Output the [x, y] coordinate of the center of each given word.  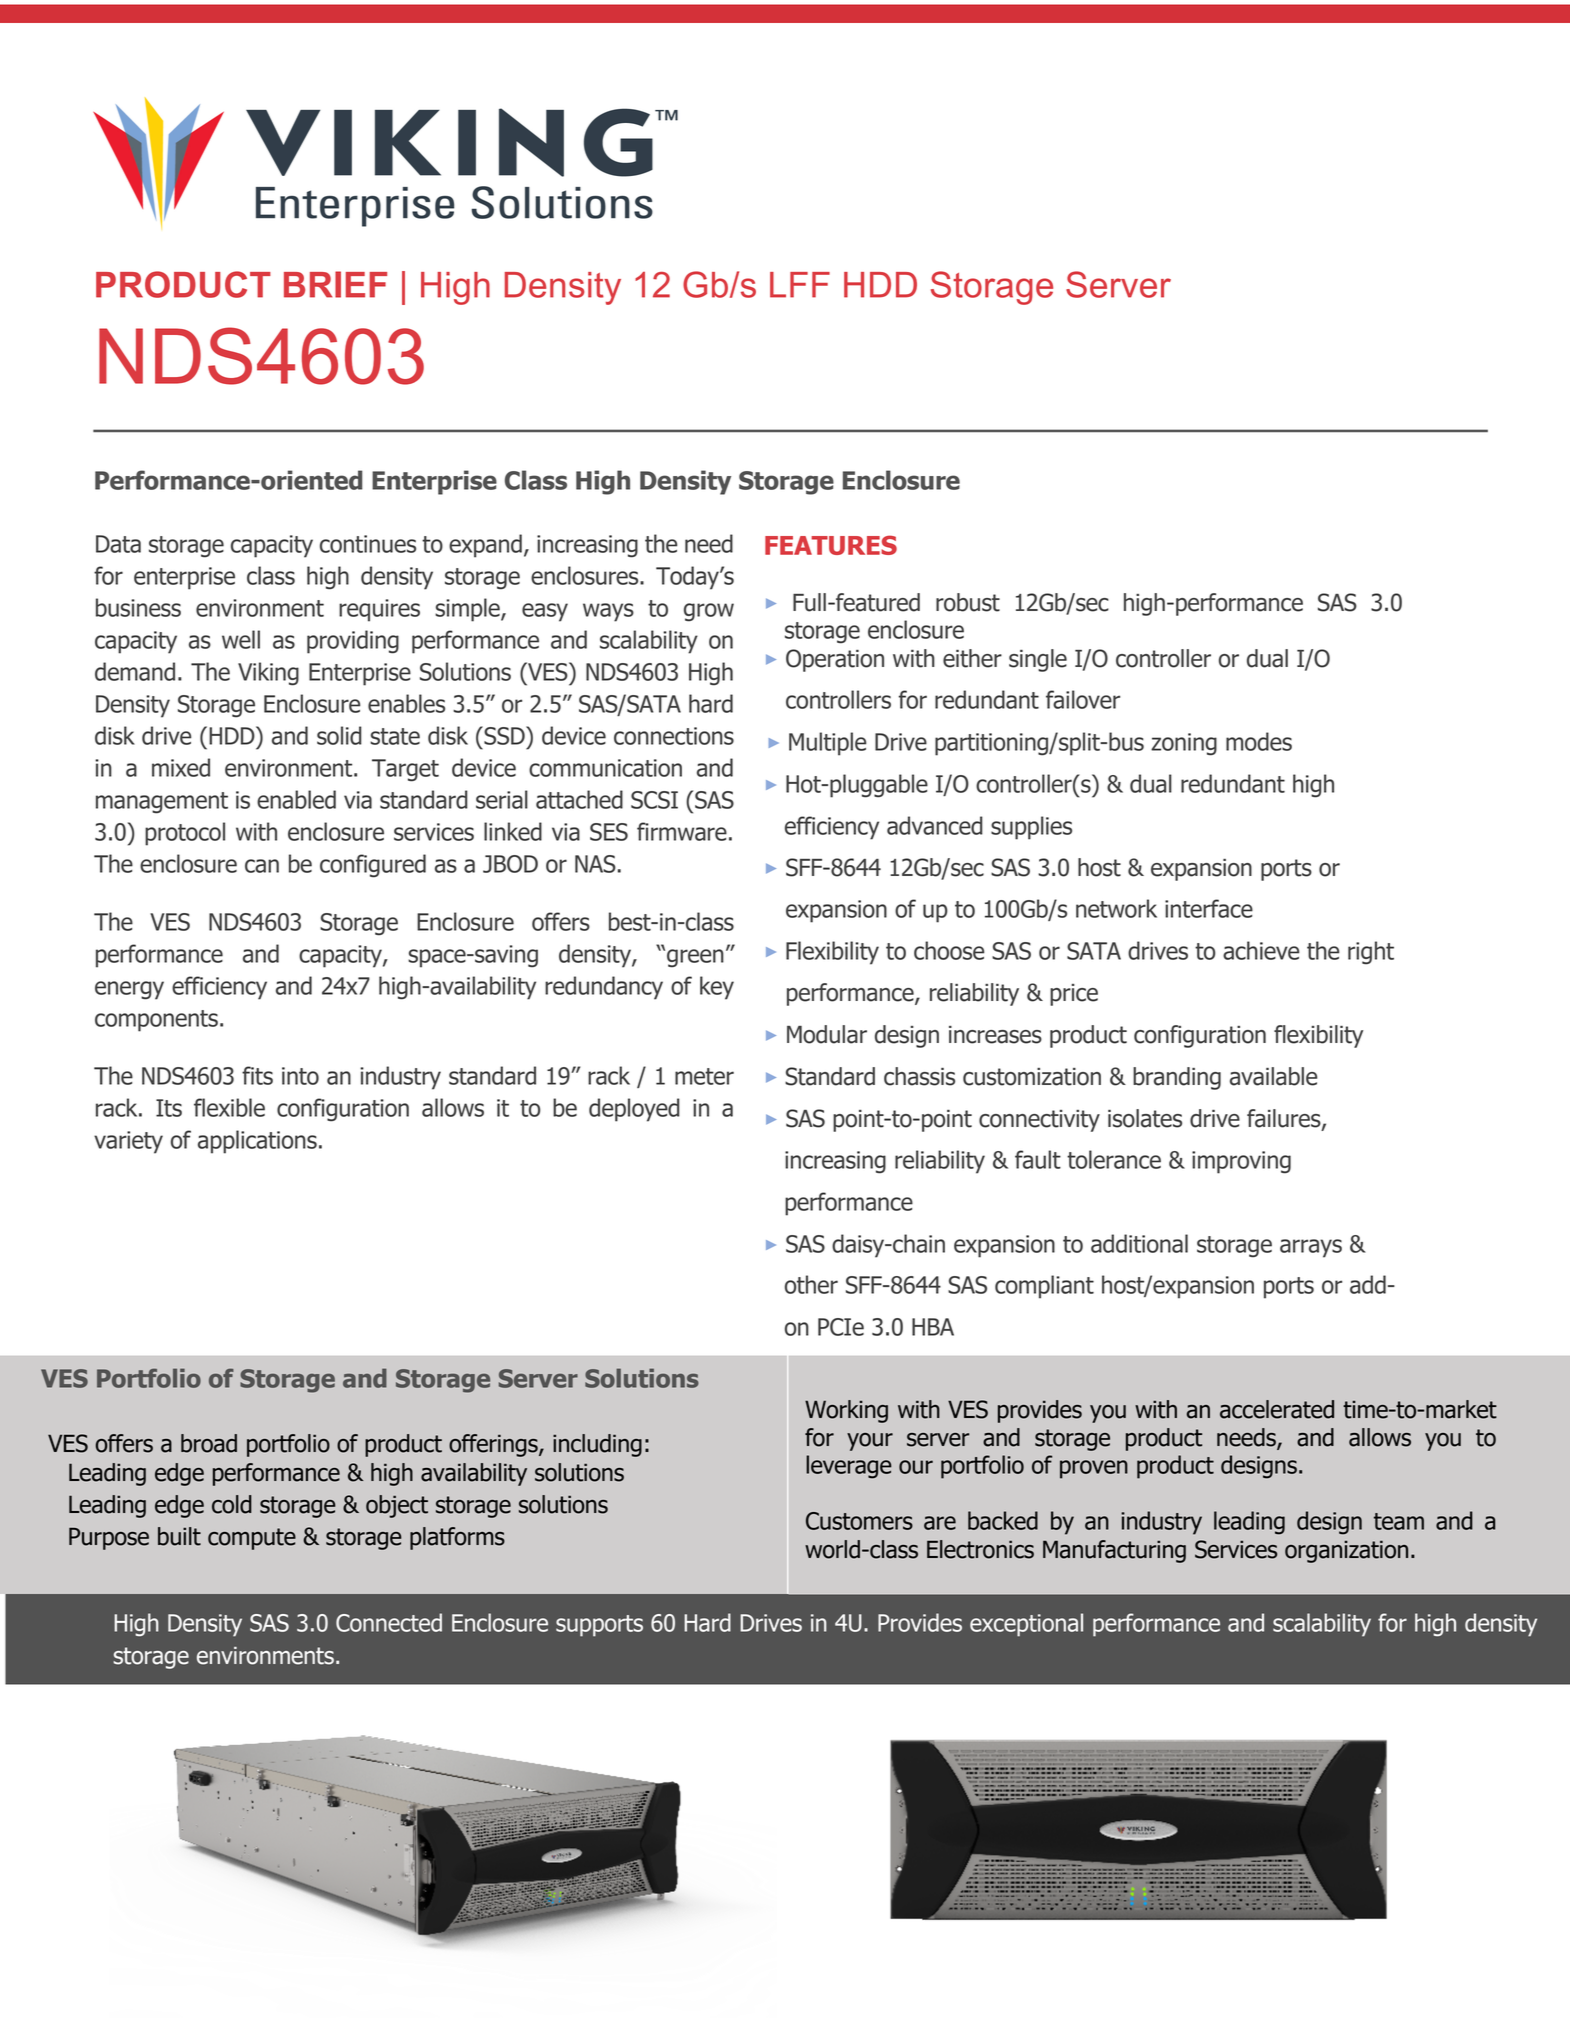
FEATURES [831, 545]
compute [252, 1539]
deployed [634, 1110]
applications [257, 1142]
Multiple [827, 744]
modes [1259, 741]
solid [339, 735]
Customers [859, 1521]
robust [968, 602]
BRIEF [335, 284]
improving [1241, 1162]
